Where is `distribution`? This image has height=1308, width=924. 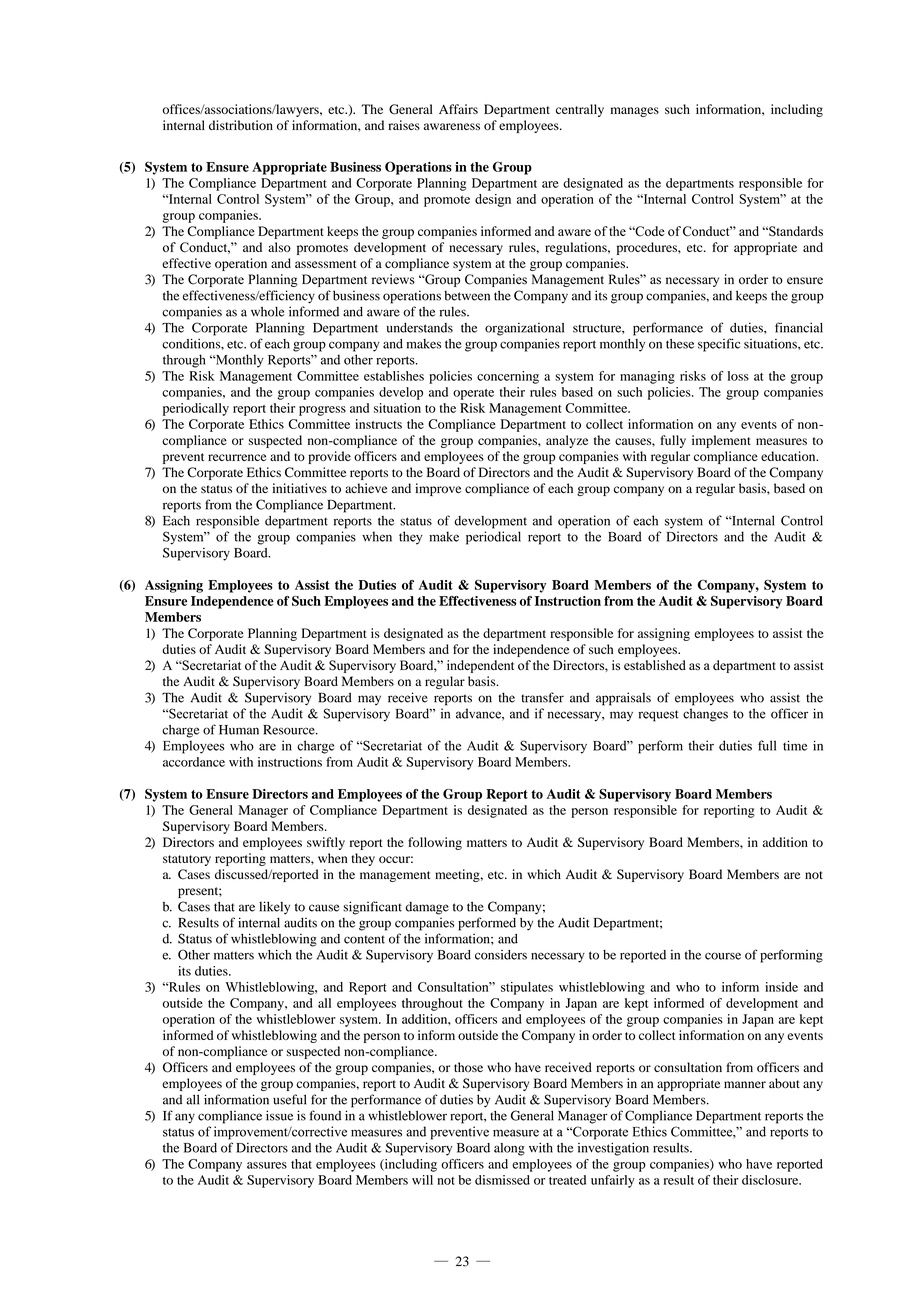
distribution is located at coordinates (241, 125).
